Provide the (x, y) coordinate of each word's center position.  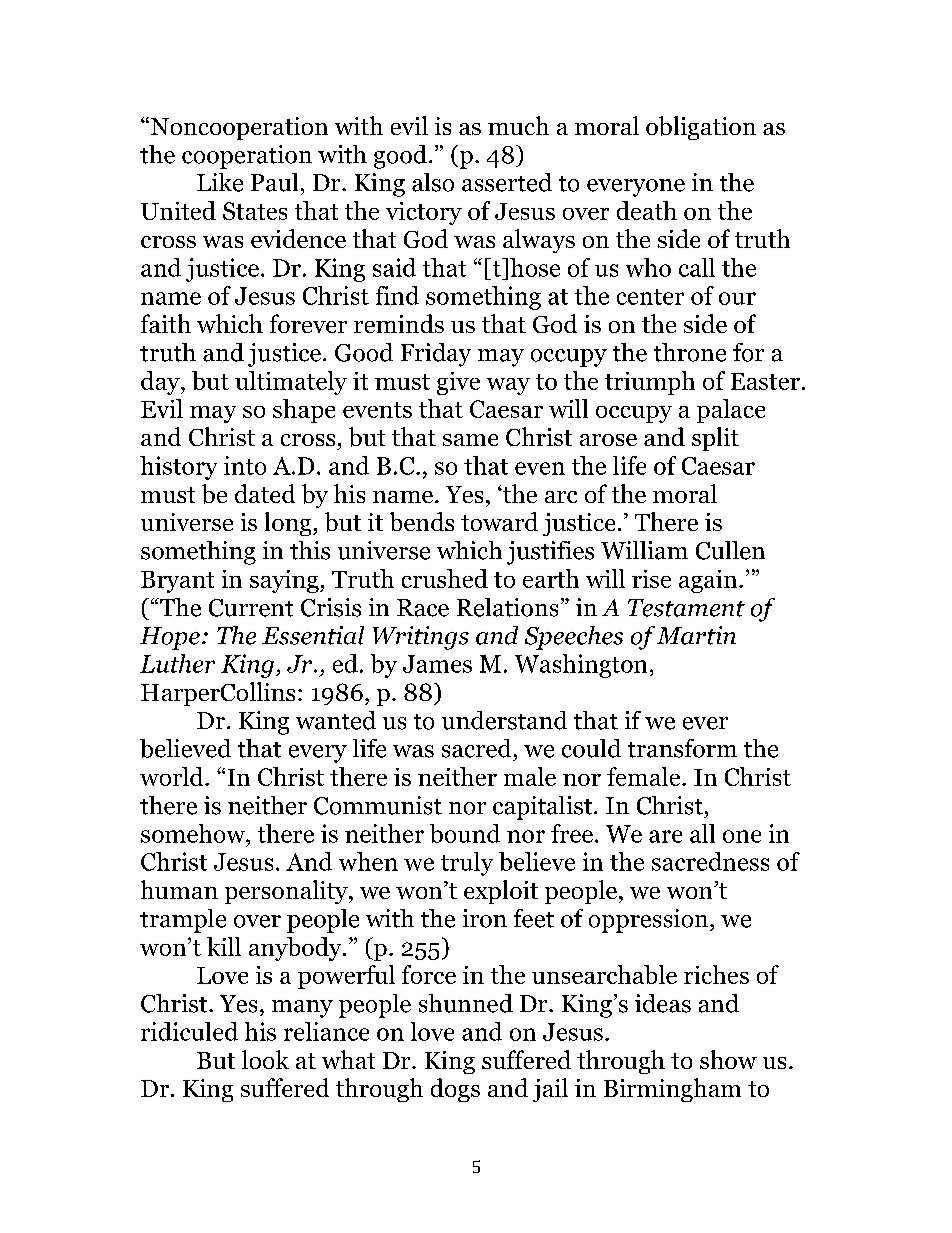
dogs (455, 1090)
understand (504, 720)
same (470, 440)
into (245, 465)
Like (220, 182)
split (715, 439)
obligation (701, 128)
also (433, 182)
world (173, 776)
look (265, 1059)
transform (682, 748)
